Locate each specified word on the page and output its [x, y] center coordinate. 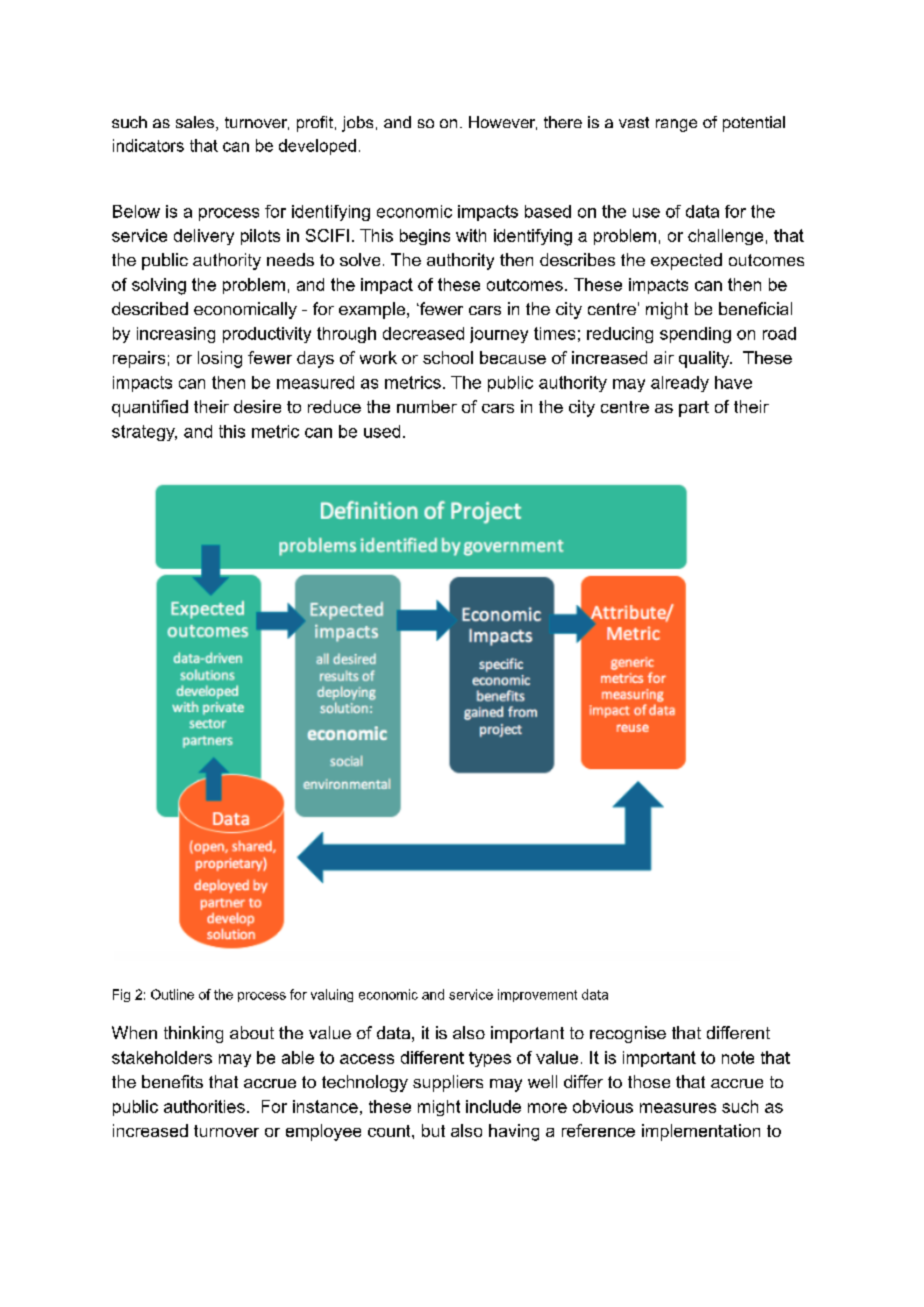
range [676, 125]
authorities [204, 1106]
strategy [144, 433]
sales [196, 123]
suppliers [448, 1083]
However [503, 123]
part [694, 409]
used [382, 431]
